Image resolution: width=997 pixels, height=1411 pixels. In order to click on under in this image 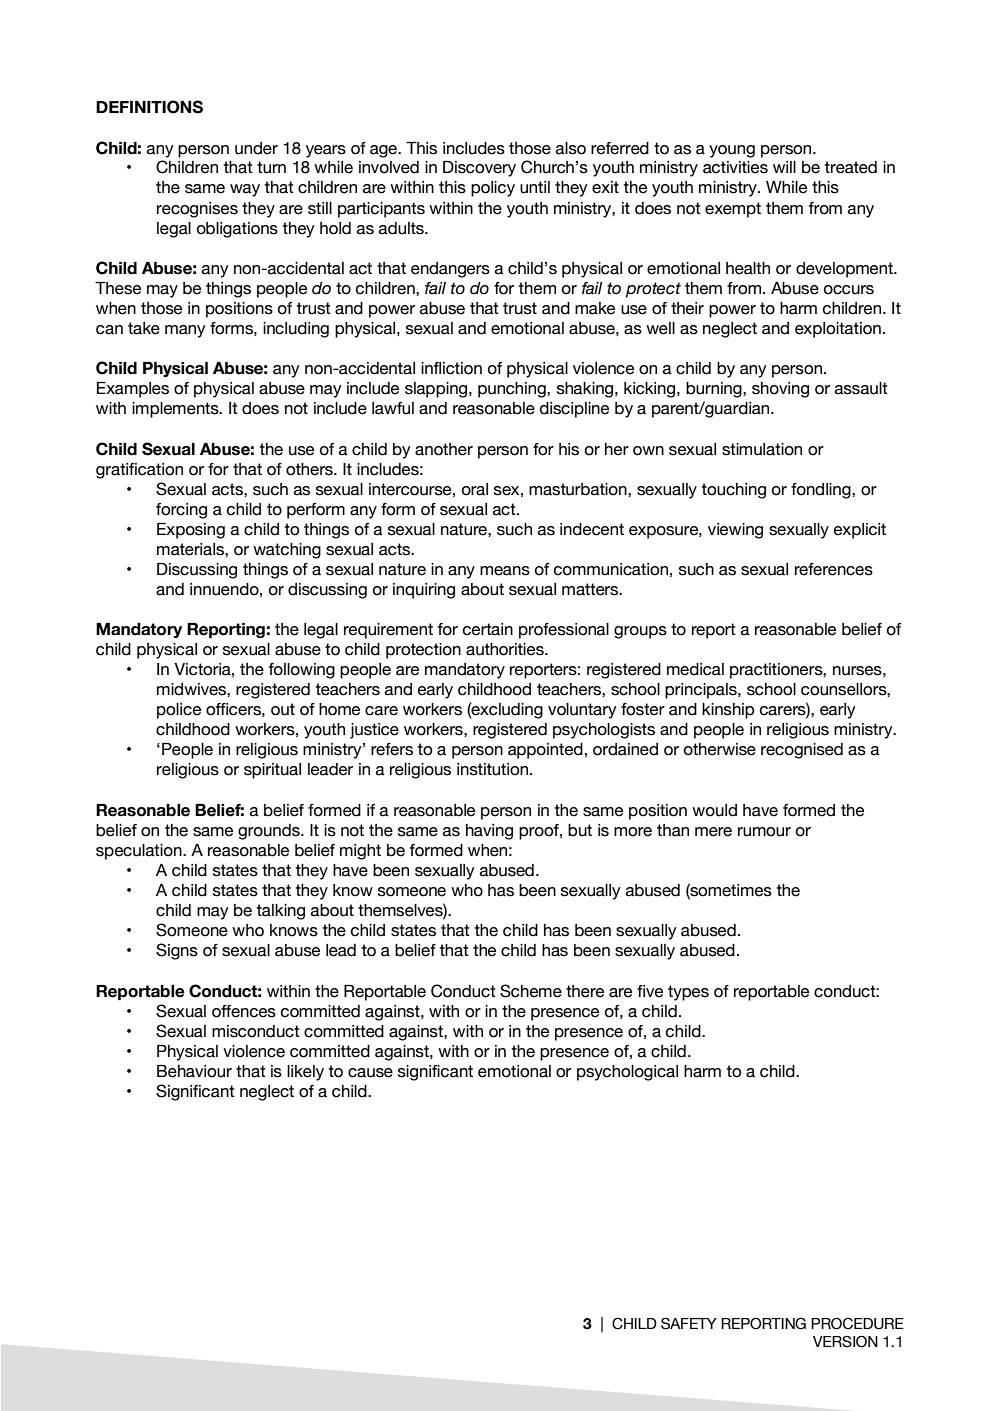, I will do `click(256, 148)`.
